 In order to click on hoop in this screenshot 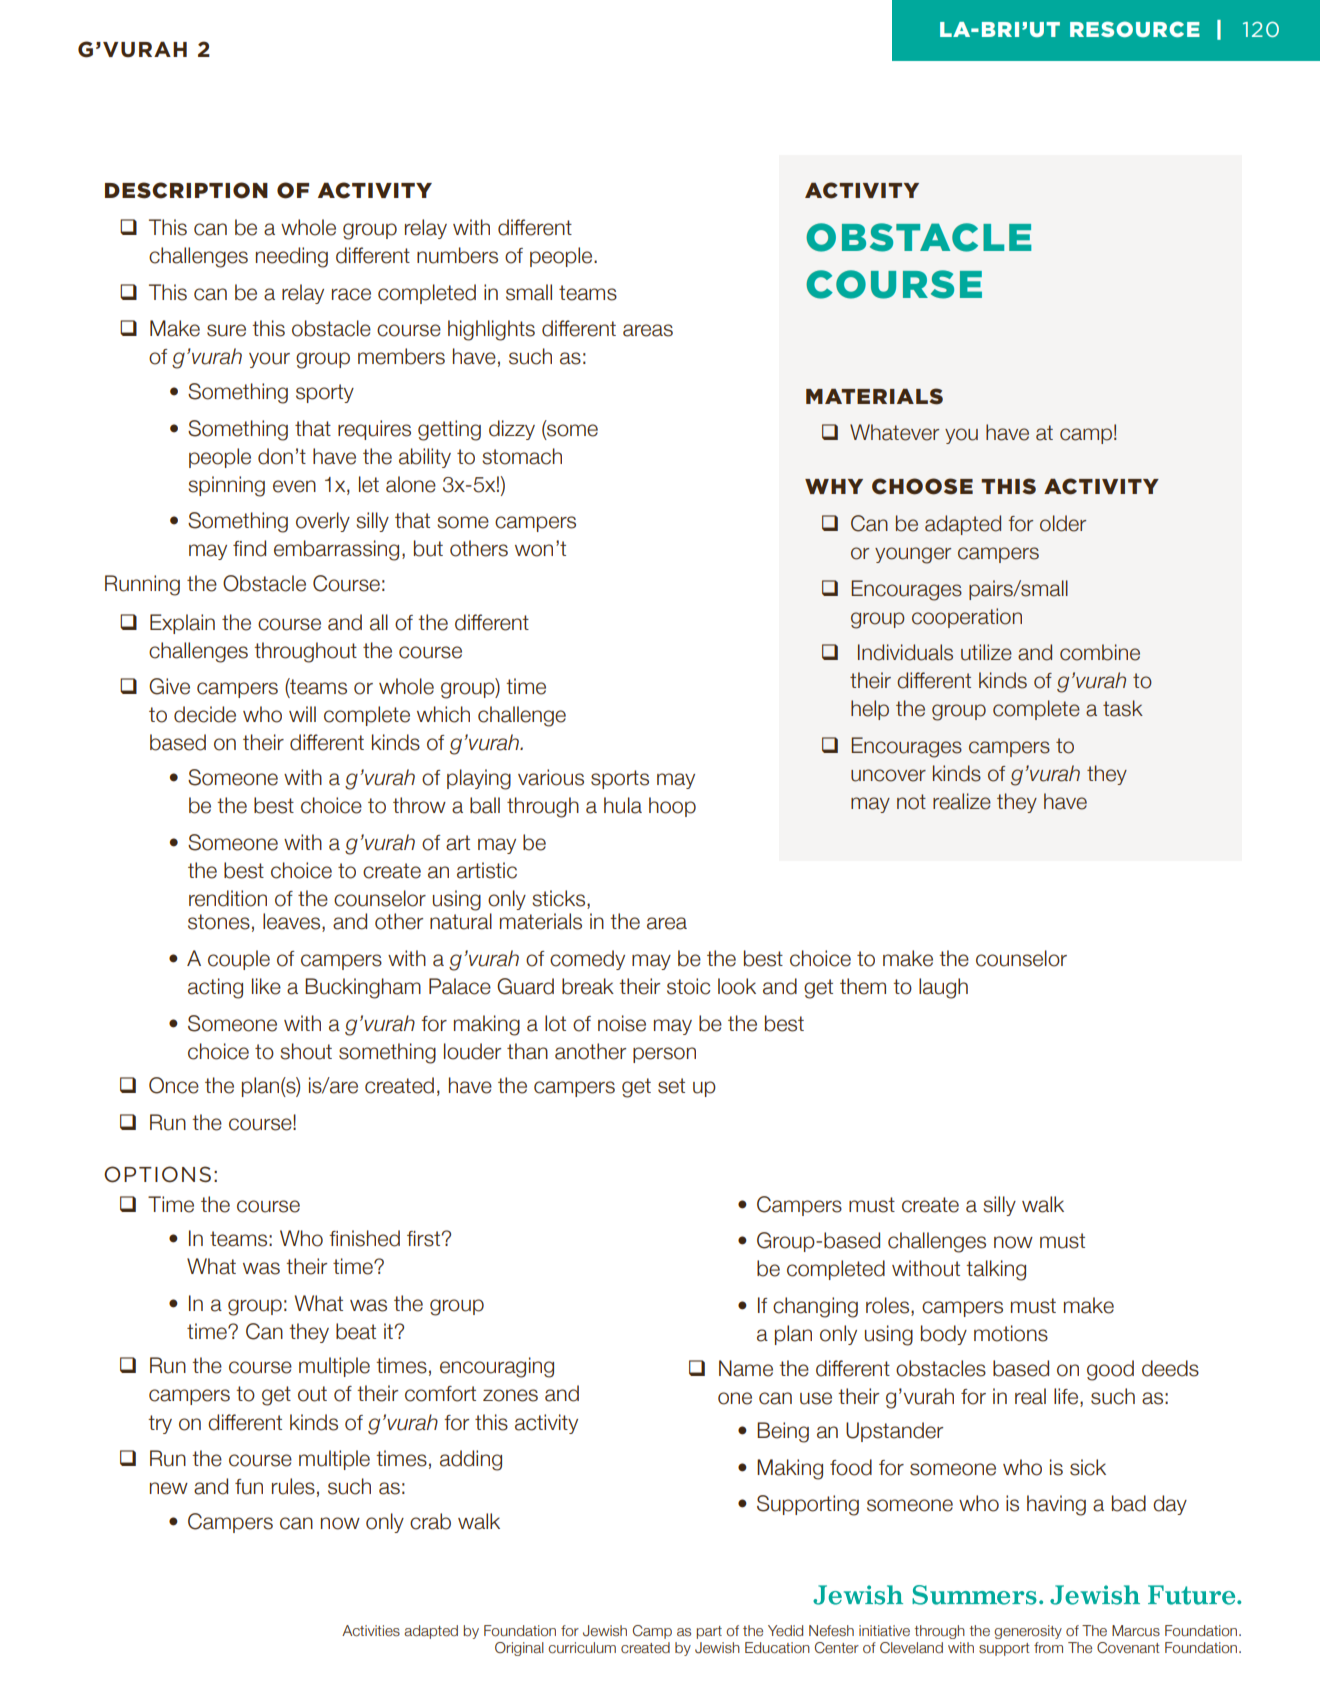, I will do `click(672, 807)`.
